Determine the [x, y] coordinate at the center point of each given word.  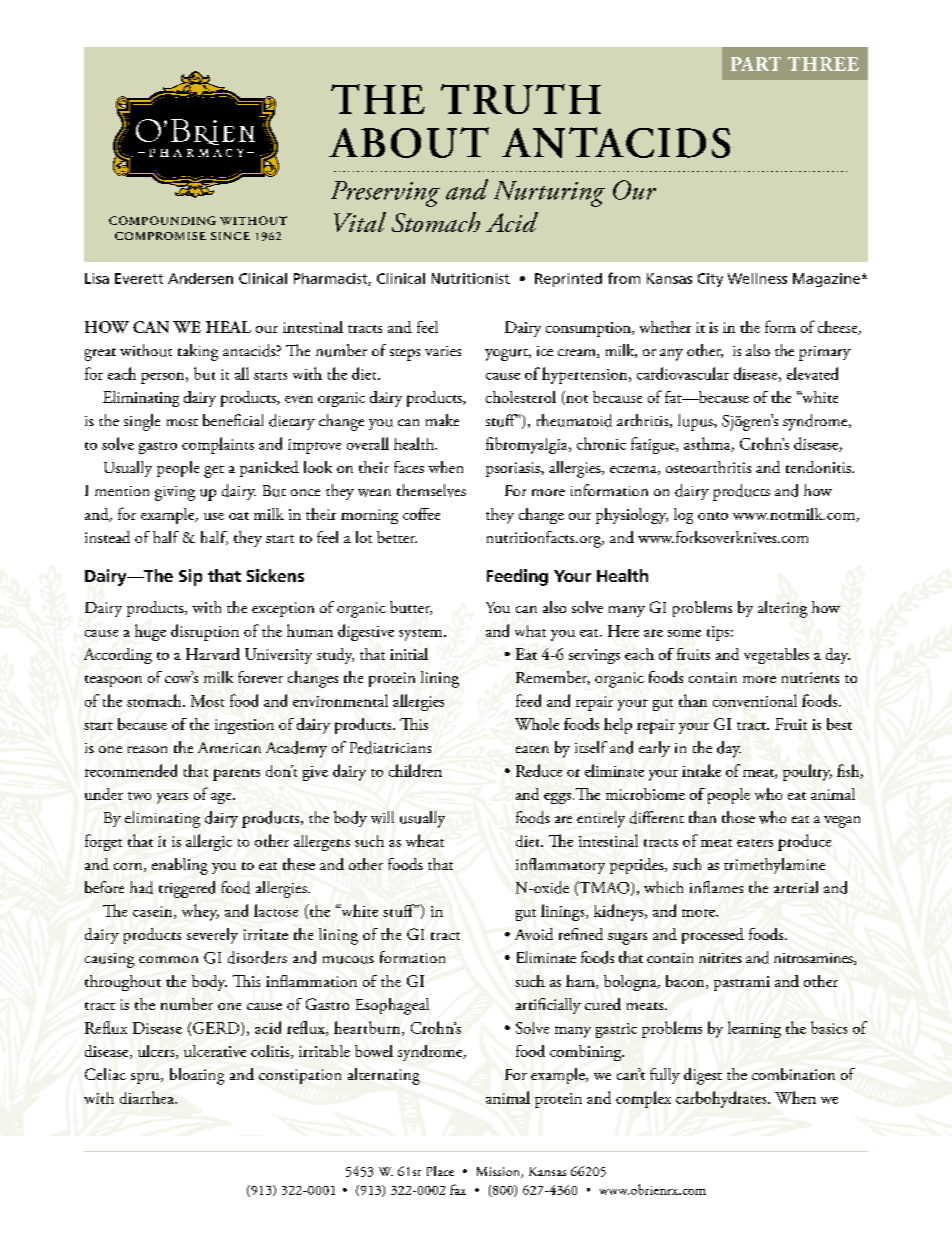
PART [756, 64]
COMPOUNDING [162, 220]
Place [440, 1171]
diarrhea [148, 1097]
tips [718, 633]
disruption [205, 632]
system [422, 635]
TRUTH [521, 99]
